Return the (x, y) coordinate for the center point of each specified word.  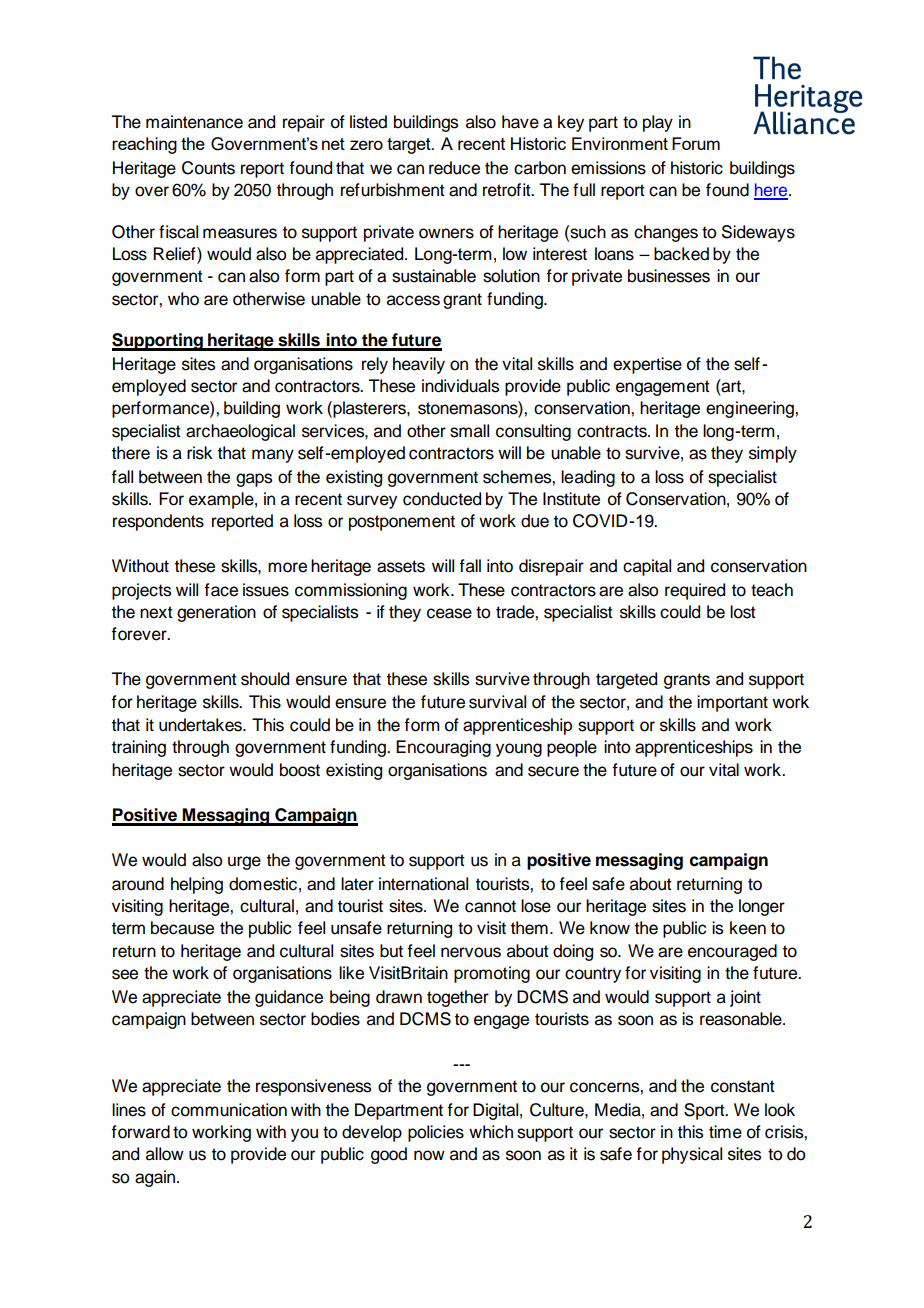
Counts (208, 168)
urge (244, 863)
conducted (442, 499)
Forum (696, 143)
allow (165, 1154)
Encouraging (443, 748)
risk (200, 453)
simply (773, 454)
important (732, 703)
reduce (454, 168)
